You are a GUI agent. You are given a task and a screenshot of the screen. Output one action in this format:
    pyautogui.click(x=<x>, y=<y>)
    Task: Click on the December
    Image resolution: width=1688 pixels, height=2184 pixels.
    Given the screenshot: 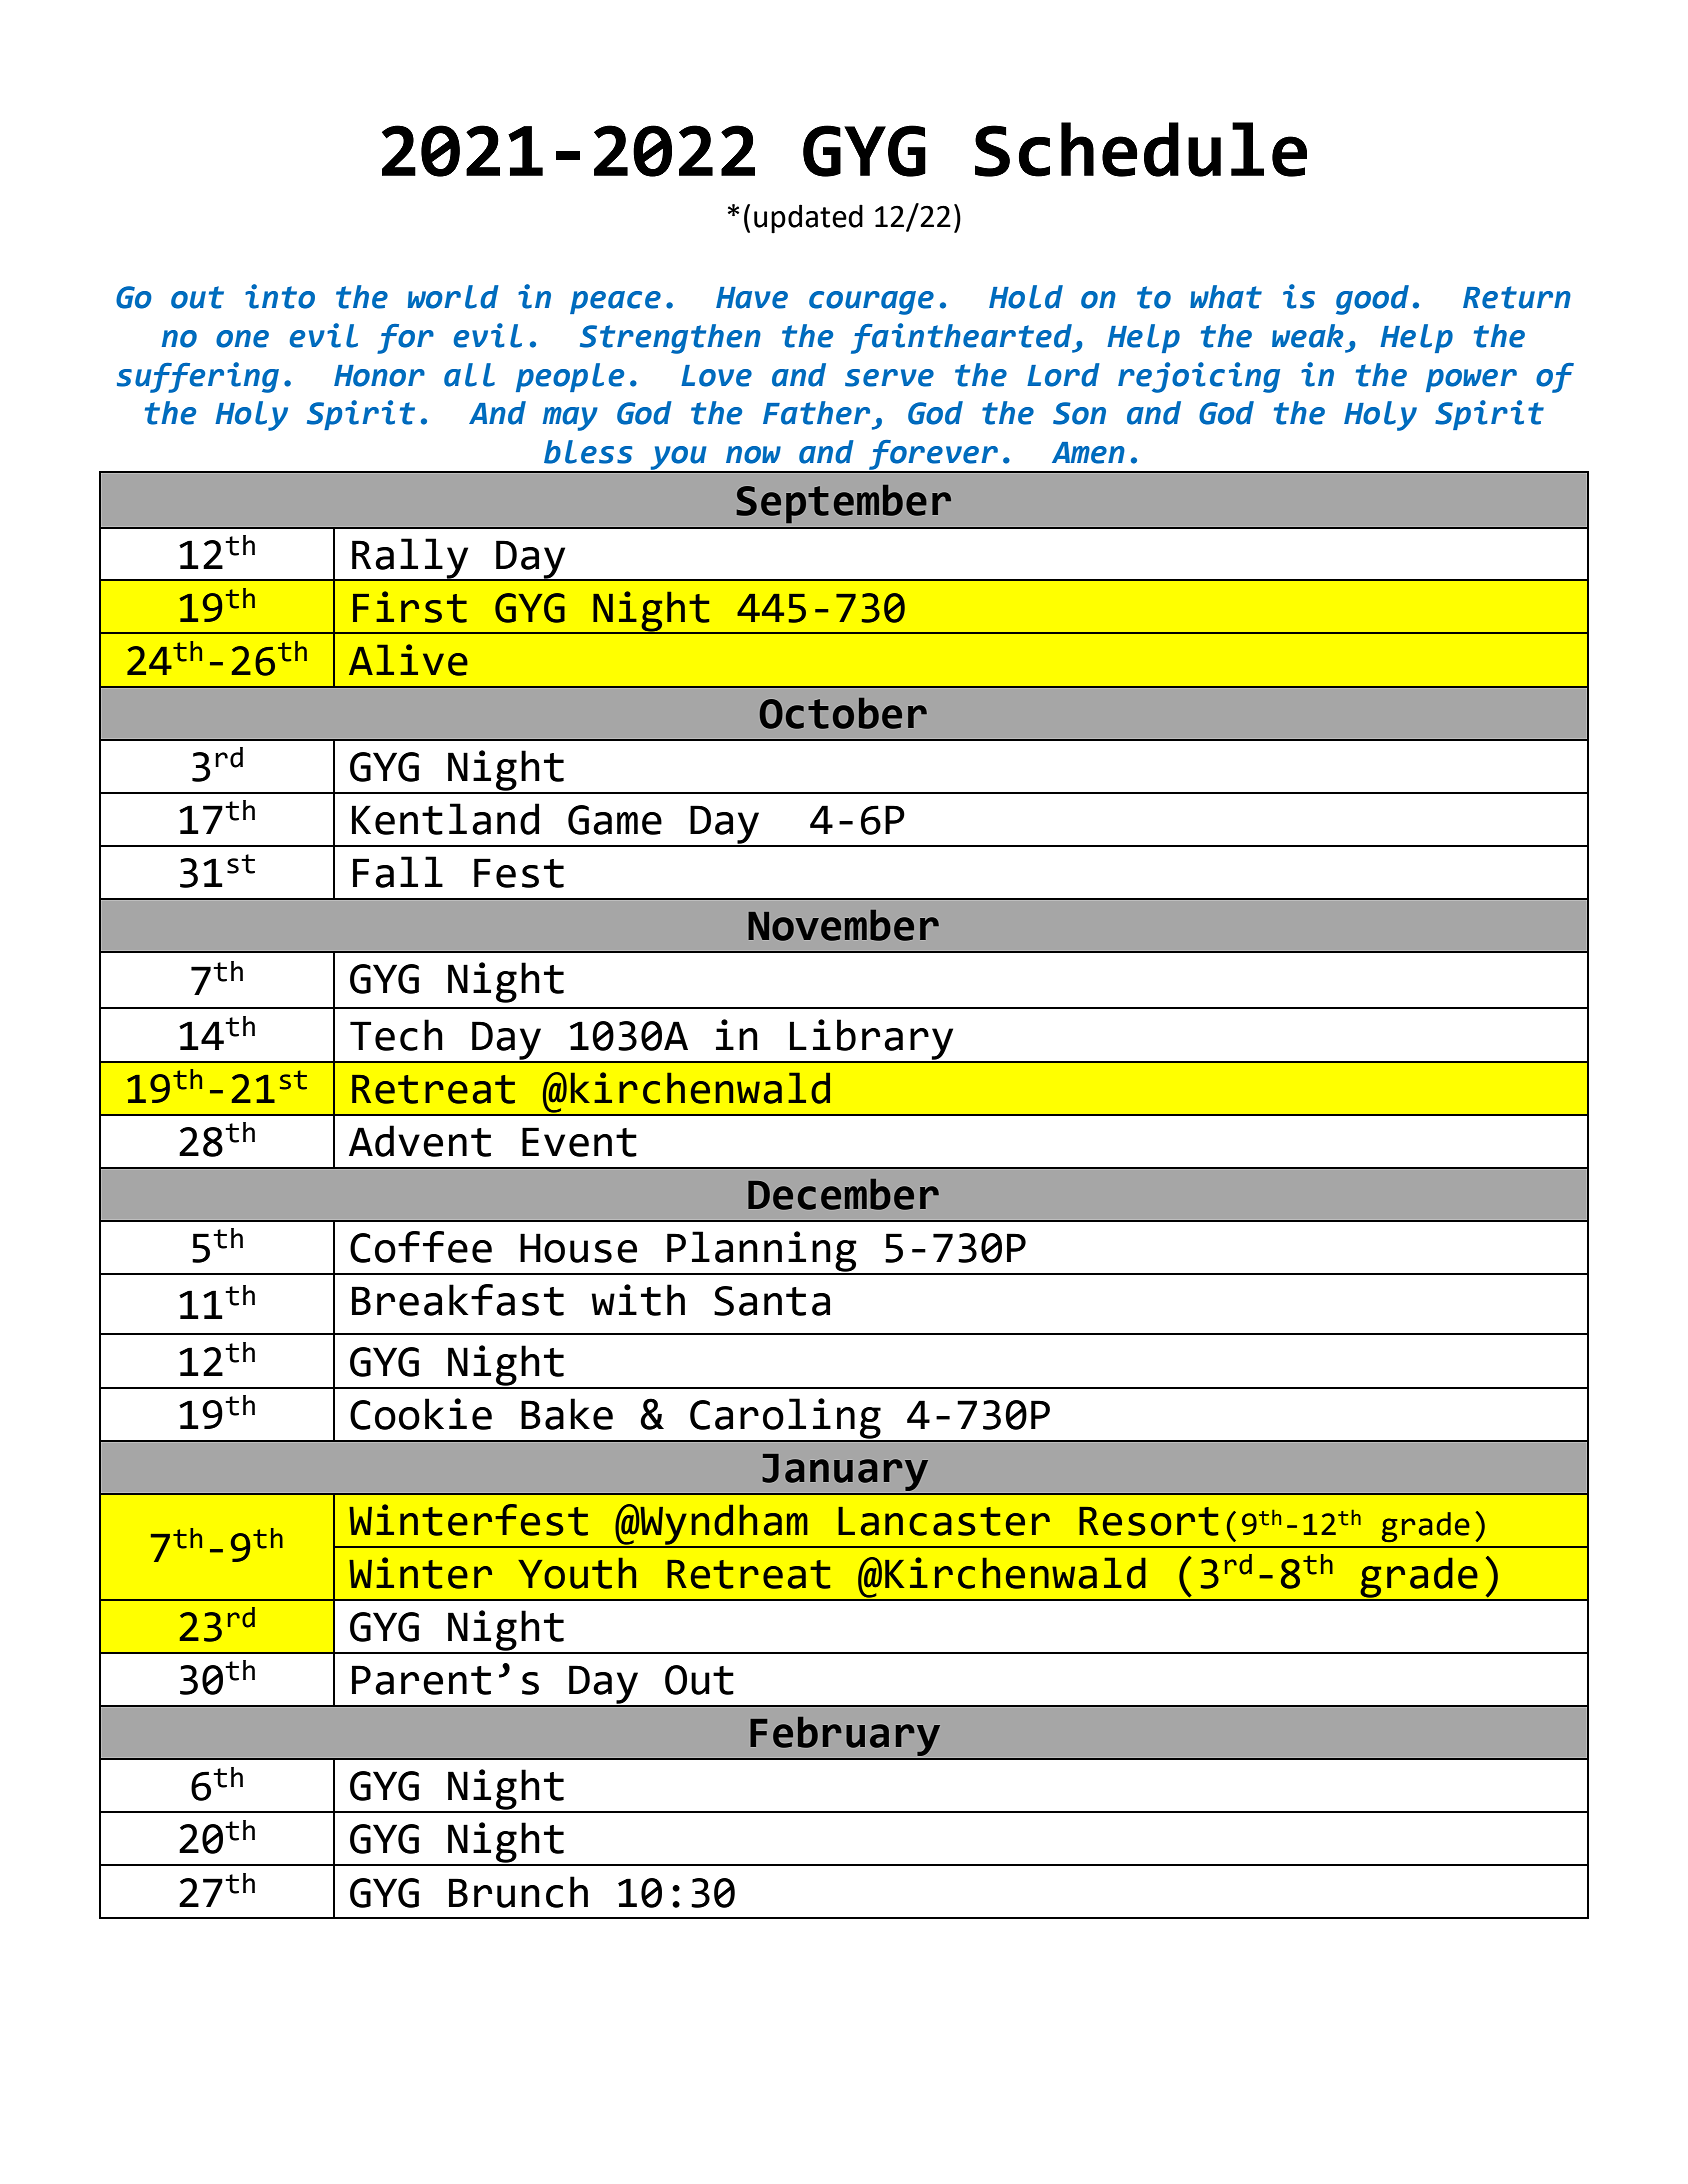 What is the action you would take?
    pyautogui.click(x=843, y=1194)
